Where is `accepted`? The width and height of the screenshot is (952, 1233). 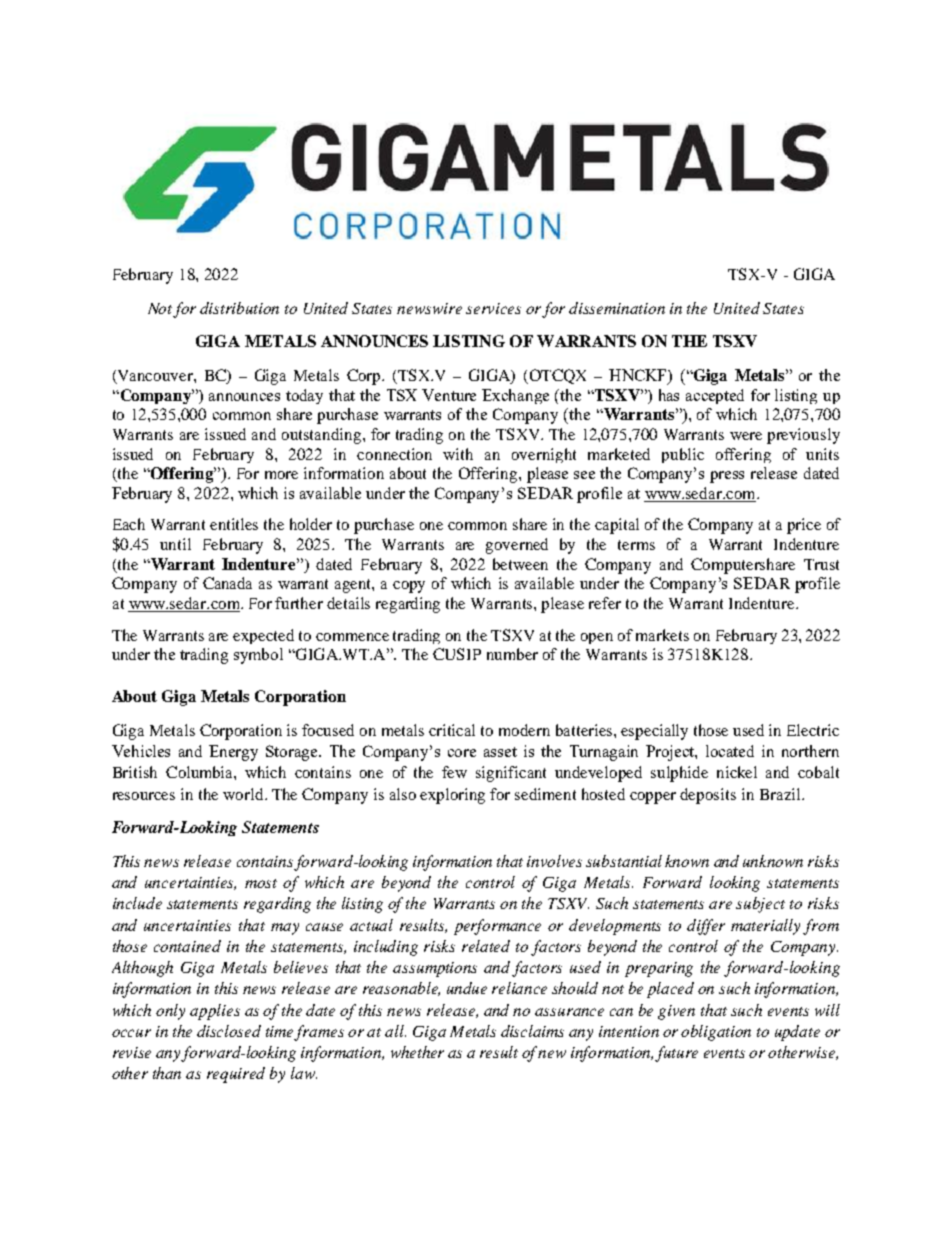 accepted is located at coordinates (715, 396).
